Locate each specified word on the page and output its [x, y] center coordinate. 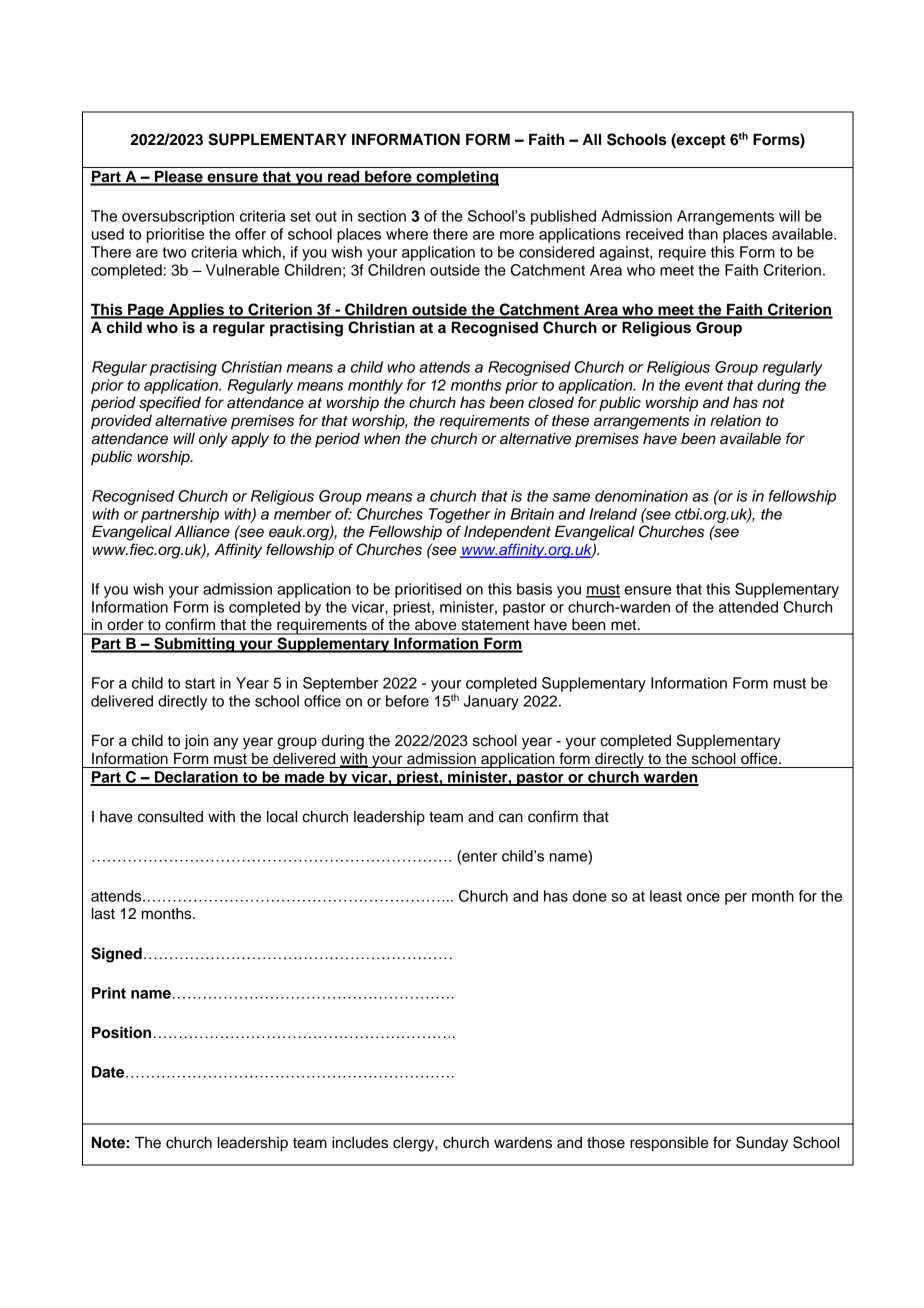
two [174, 252]
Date [109, 1072]
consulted [170, 816]
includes [360, 1143]
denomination [641, 496]
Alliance [202, 532]
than [703, 234]
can [511, 818]
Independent [507, 533]
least [666, 896]
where [407, 234]
